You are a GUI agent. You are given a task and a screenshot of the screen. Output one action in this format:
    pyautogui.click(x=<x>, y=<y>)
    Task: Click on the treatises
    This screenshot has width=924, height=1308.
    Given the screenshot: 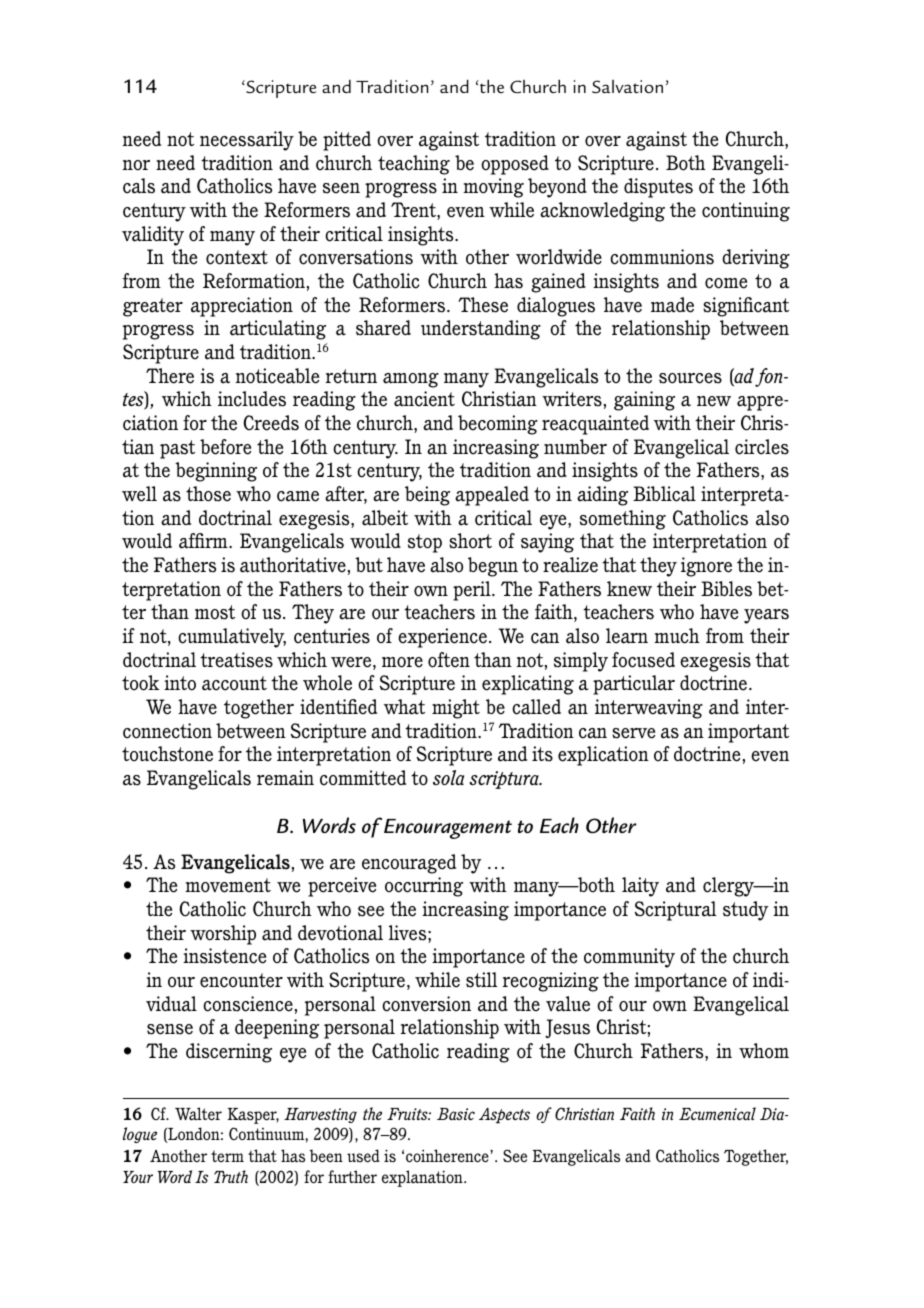 What is the action you would take?
    pyautogui.click(x=236, y=660)
